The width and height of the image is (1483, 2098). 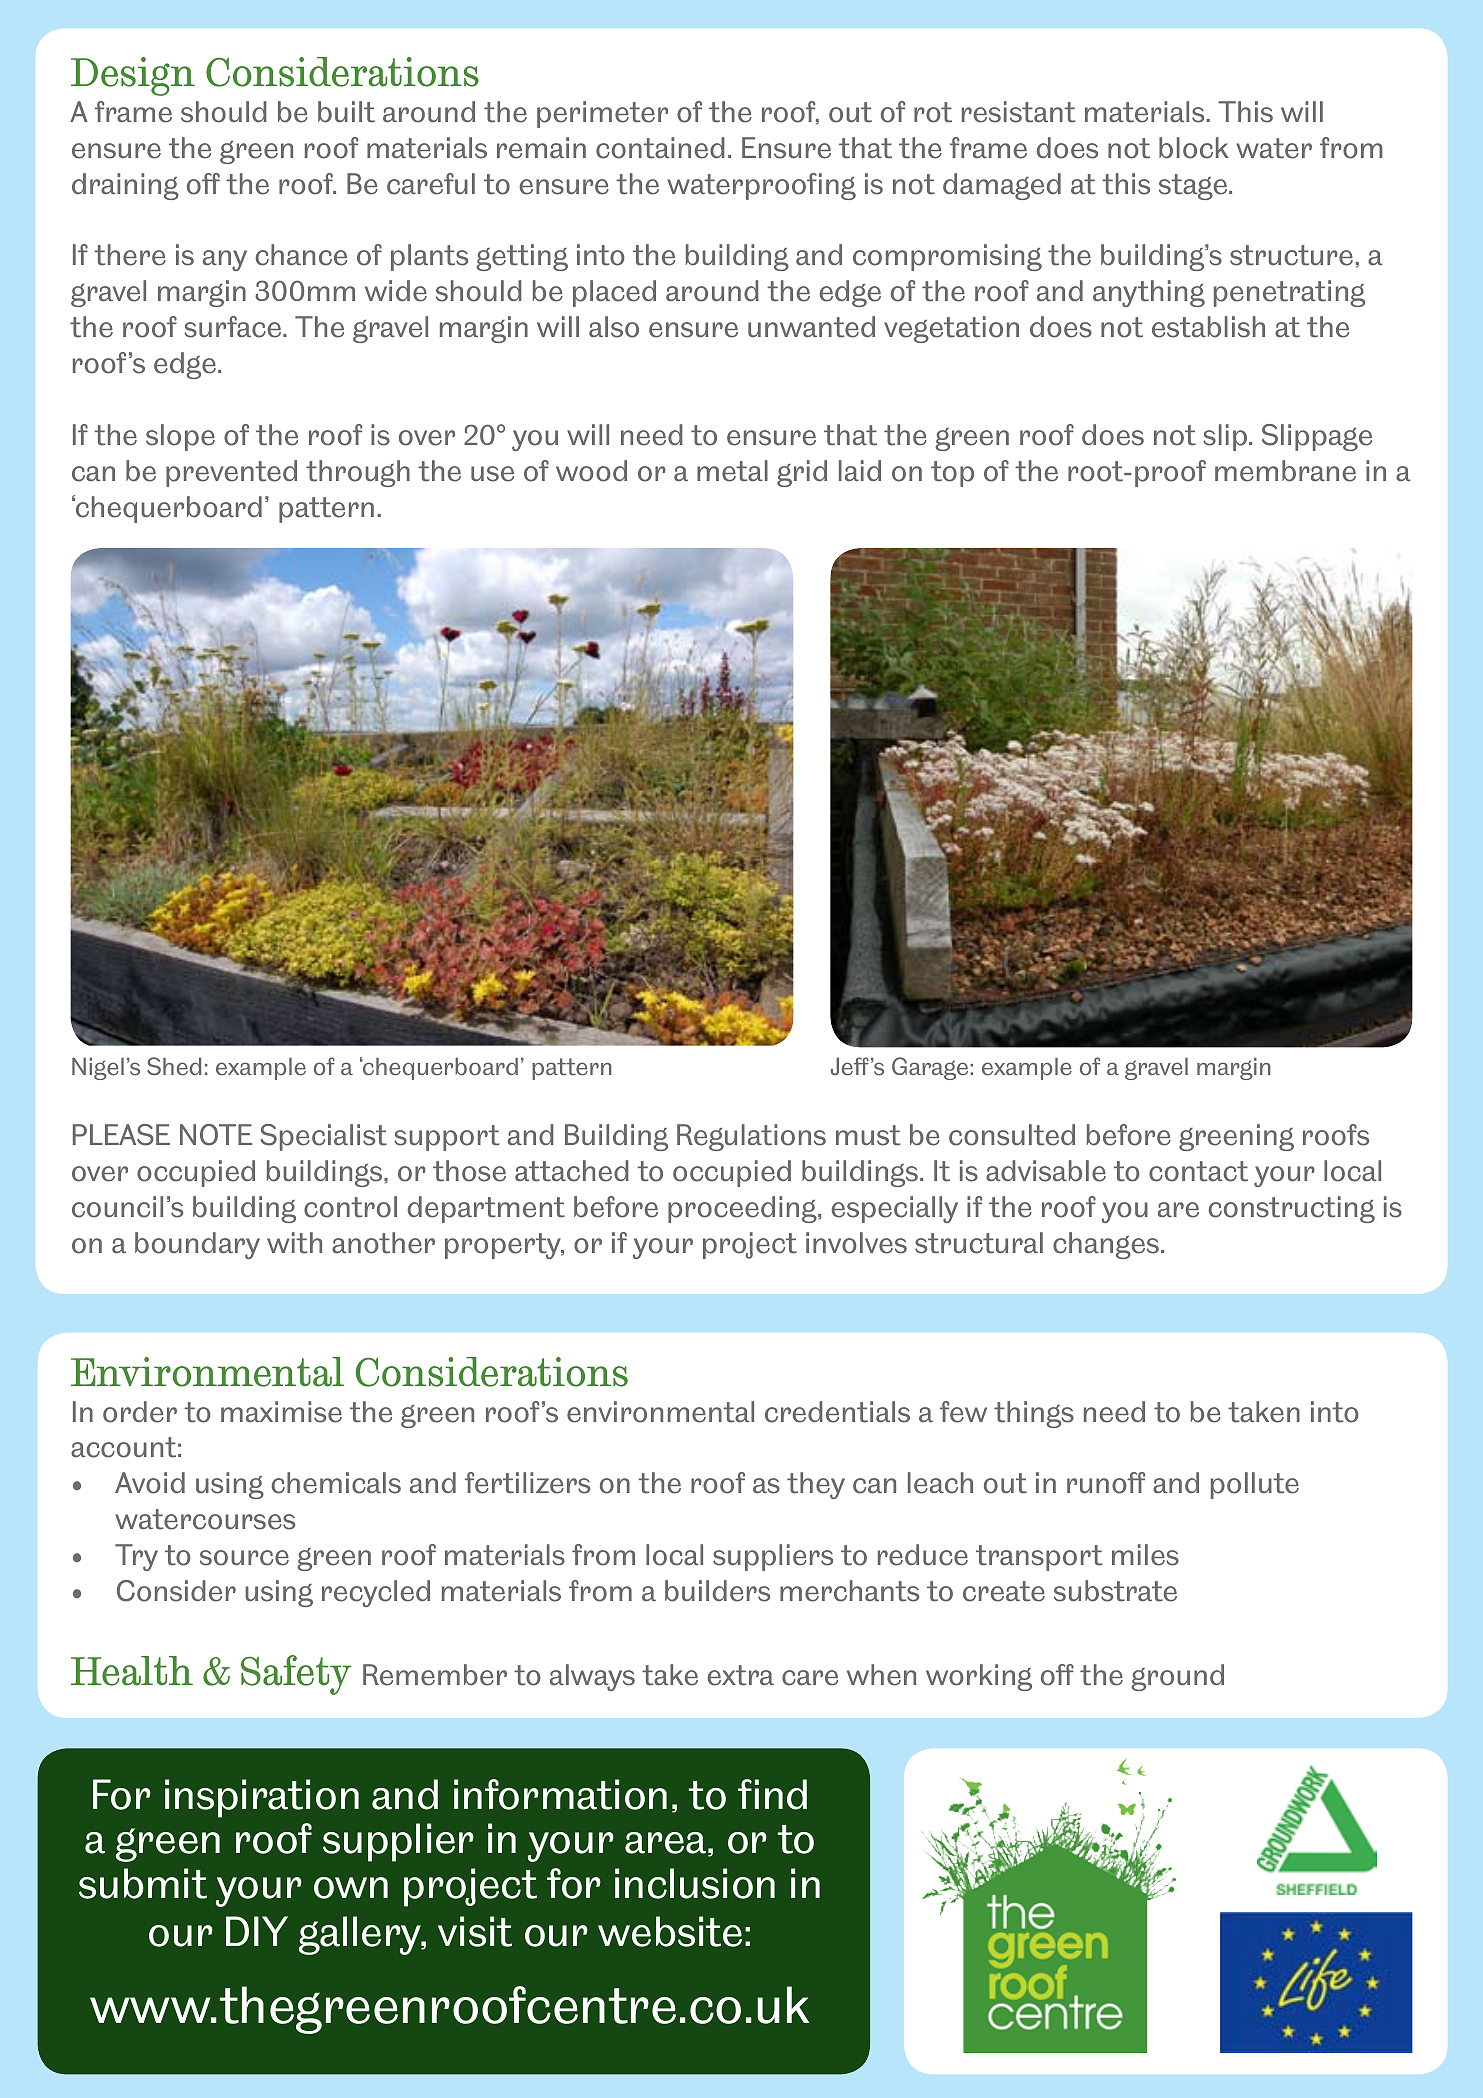 I want to click on inclusion, so click(x=695, y=1883).
